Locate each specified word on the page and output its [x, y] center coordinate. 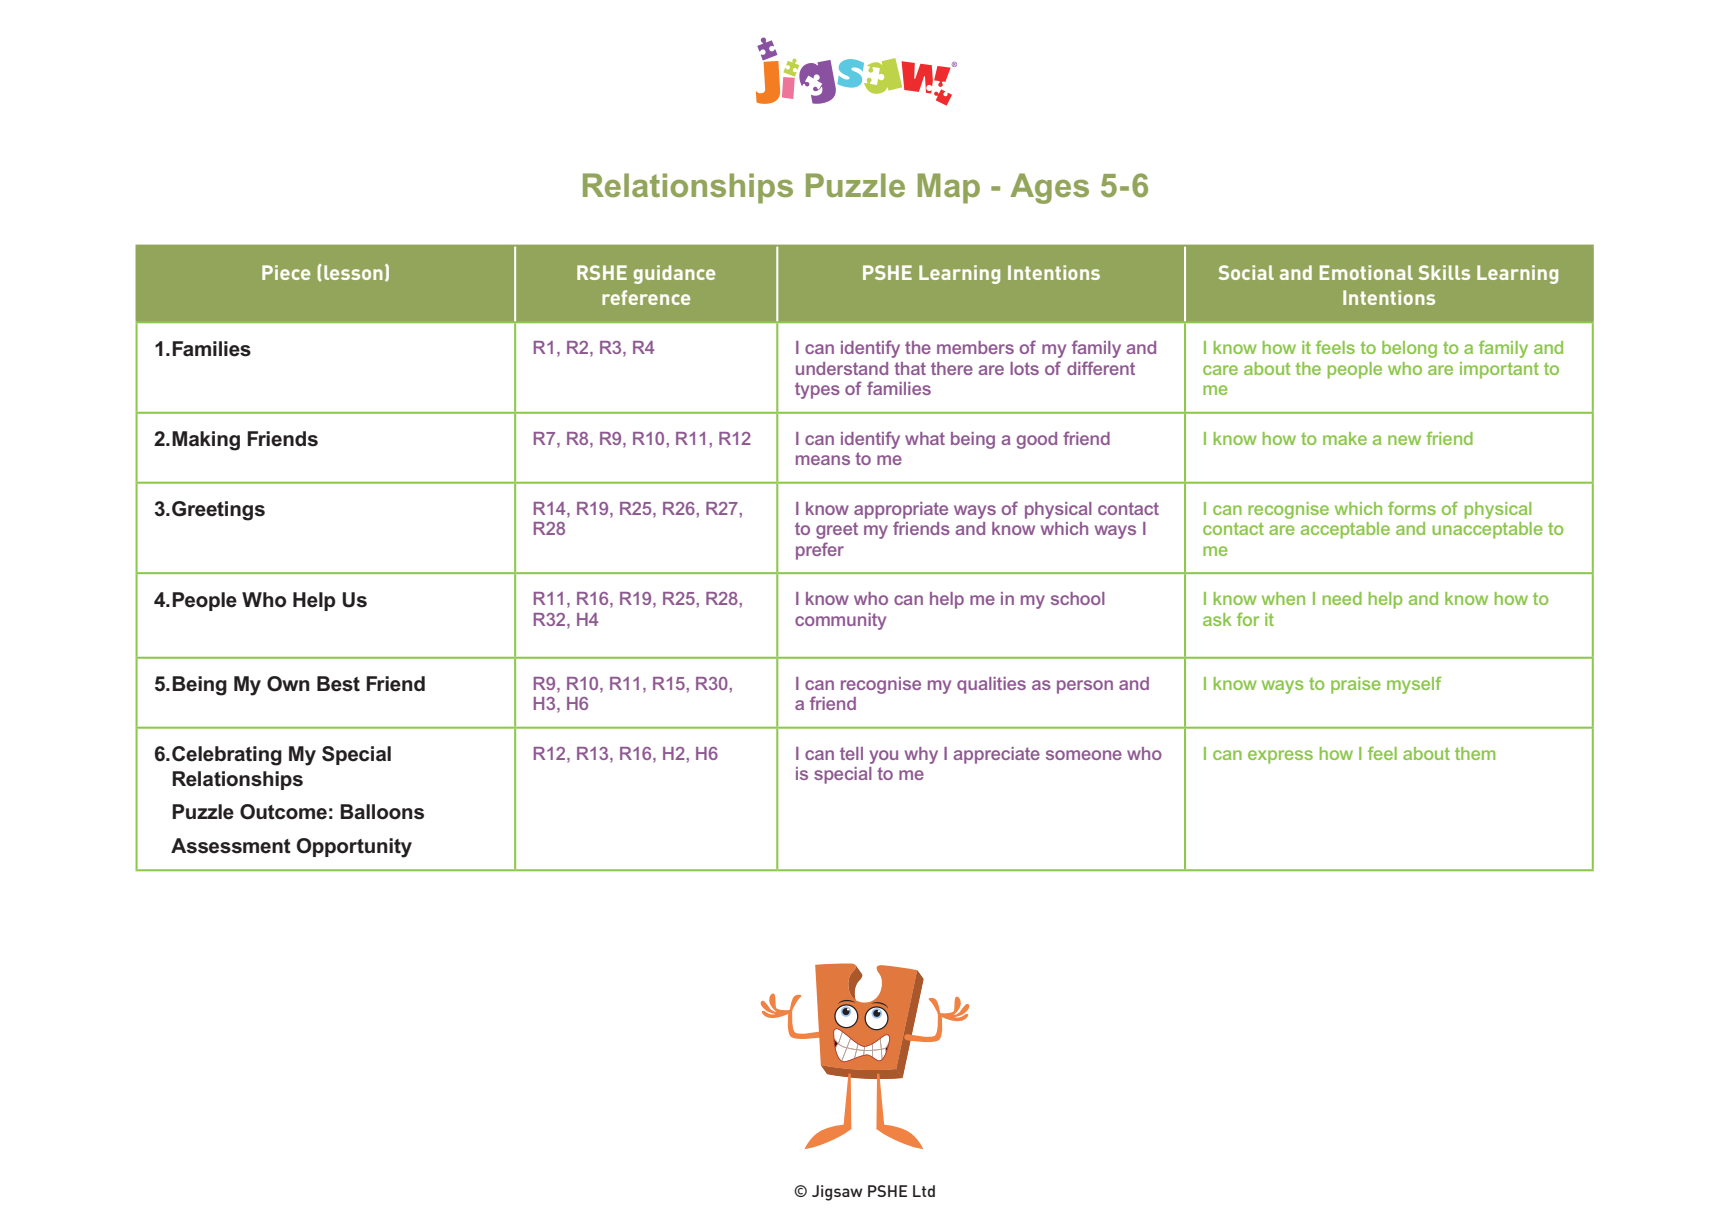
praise [1356, 685]
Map [949, 188]
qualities [991, 685]
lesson [353, 272]
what [925, 438]
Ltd [924, 1191]
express [1280, 757]
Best [338, 684]
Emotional [1366, 272]
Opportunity [354, 848]
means [823, 460]
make [1345, 438]
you [883, 757]
